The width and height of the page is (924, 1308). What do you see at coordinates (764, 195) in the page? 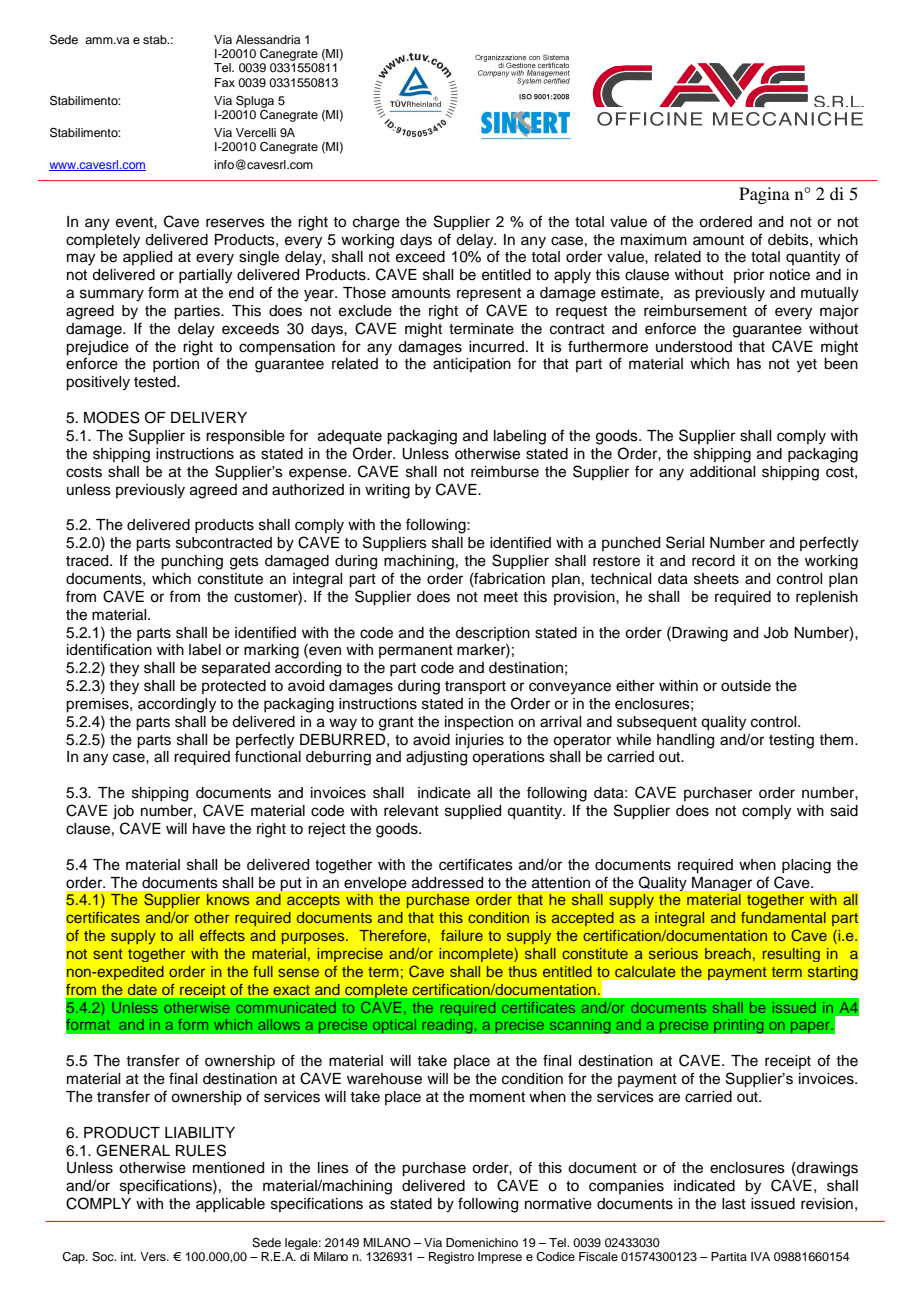
I see `Pagina` at bounding box center [764, 195].
